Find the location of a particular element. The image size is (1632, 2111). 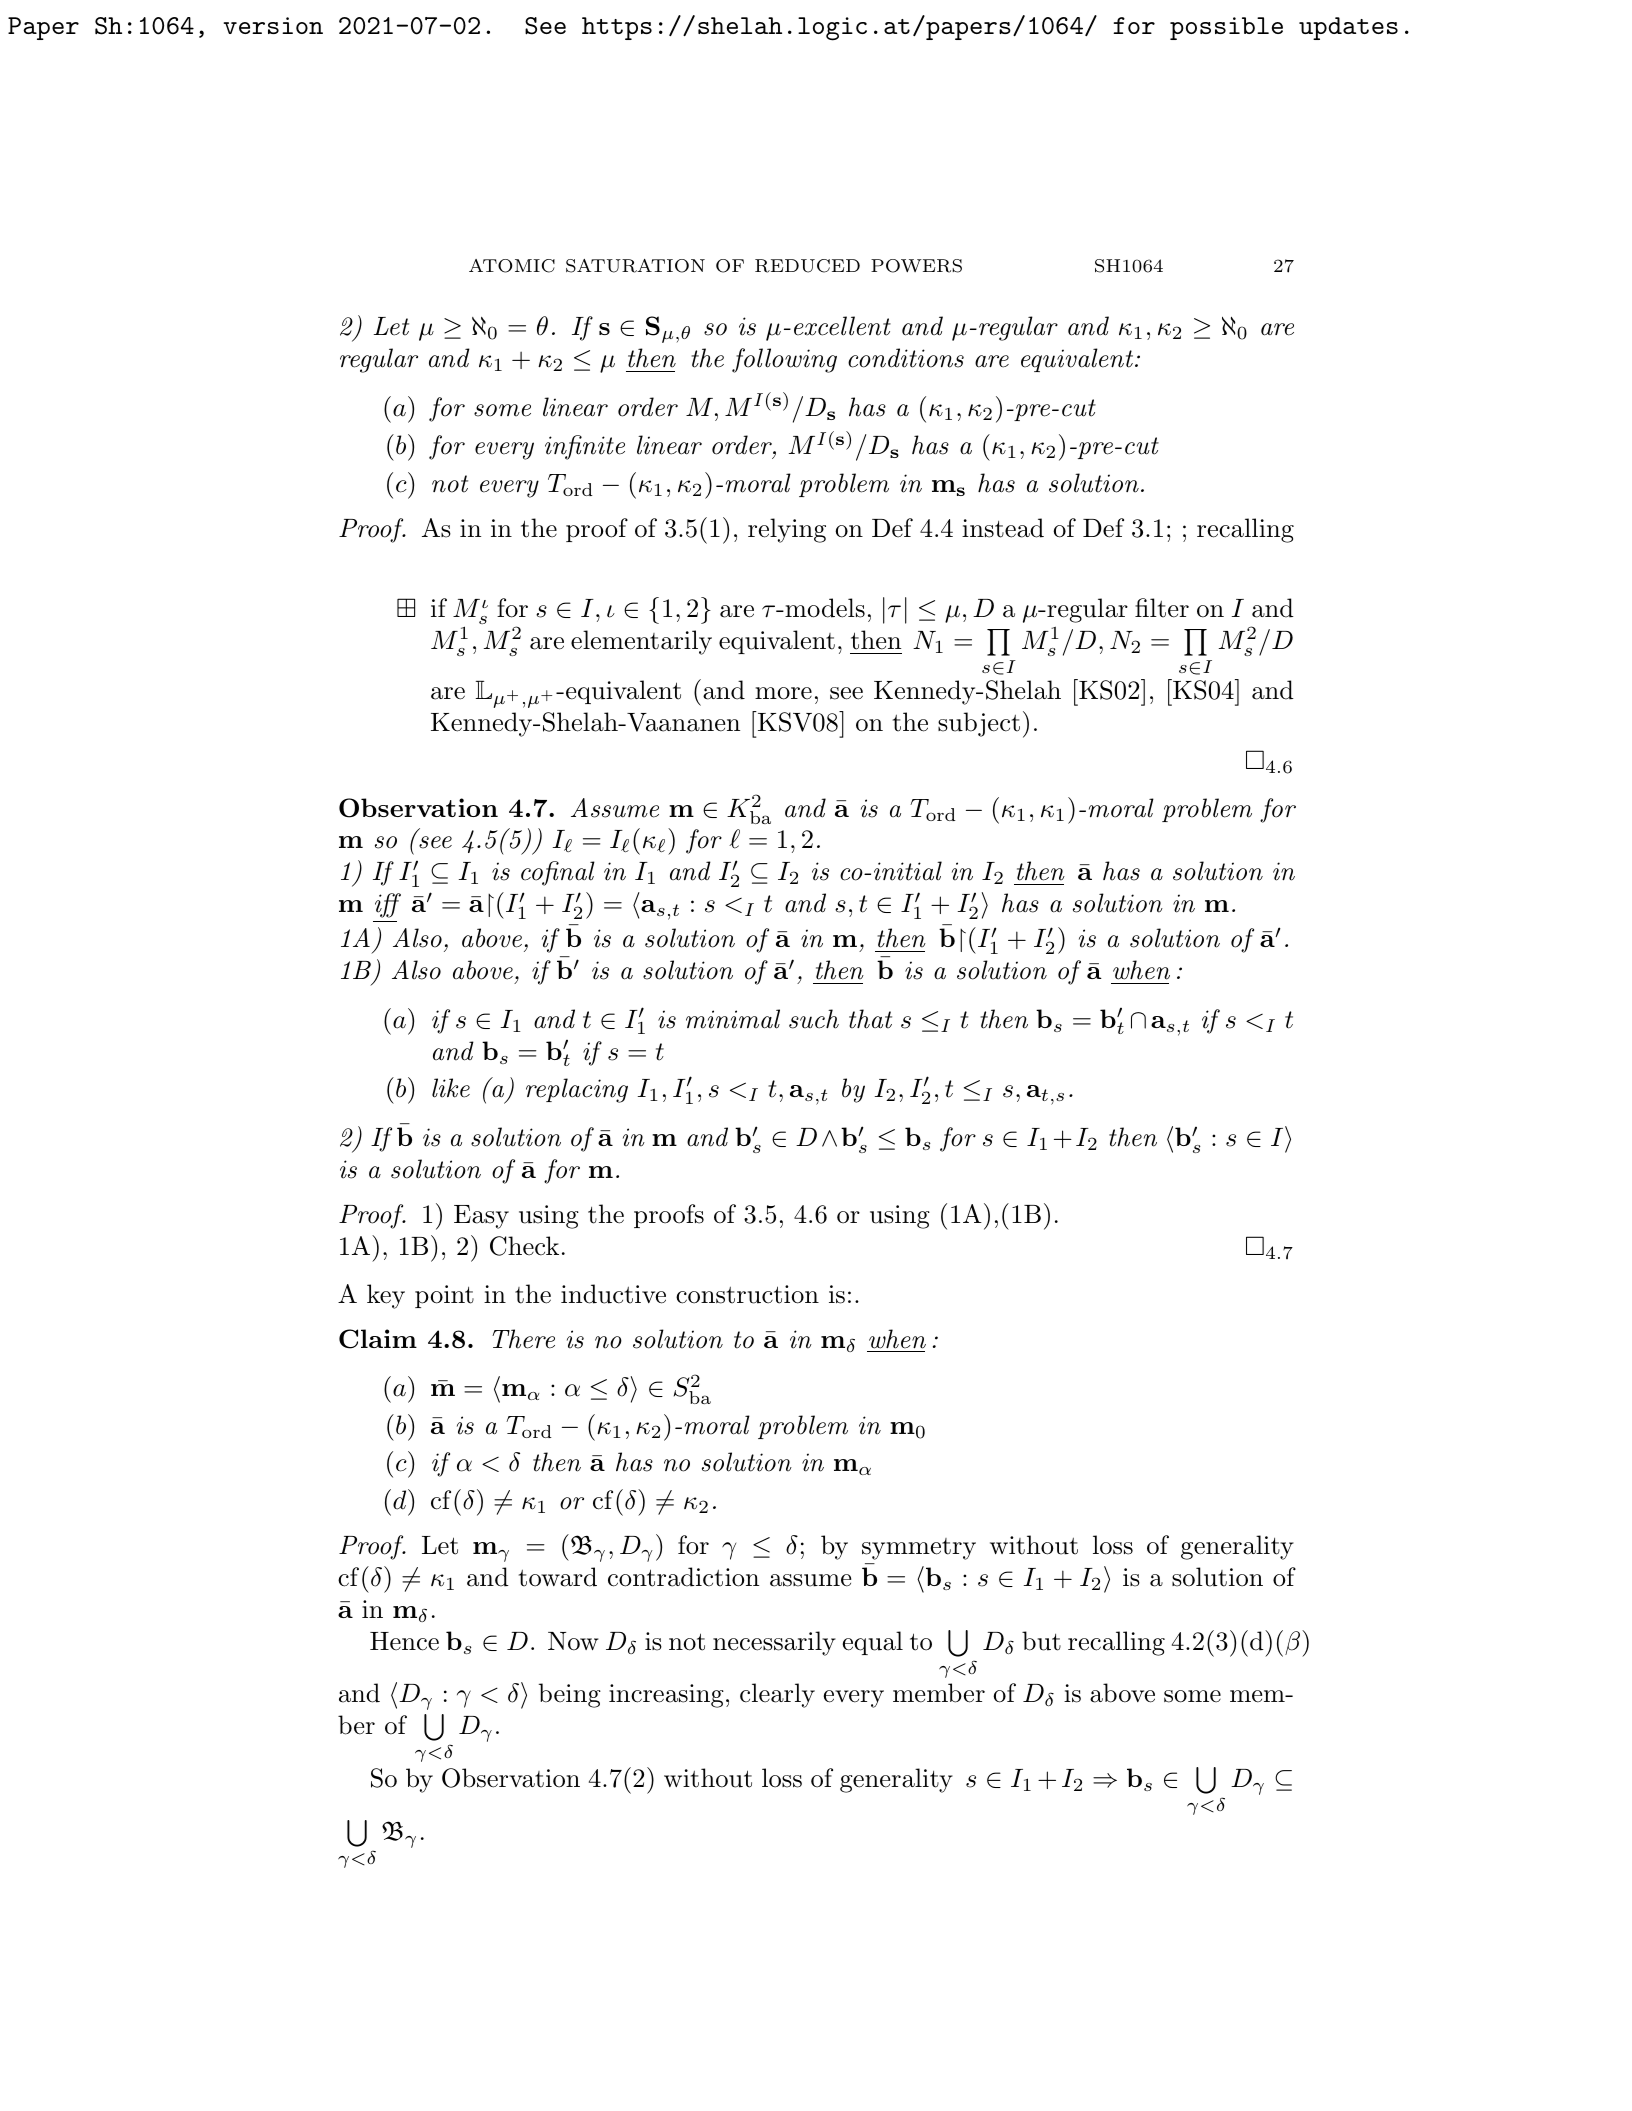

subject is located at coordinates (979, 724).
